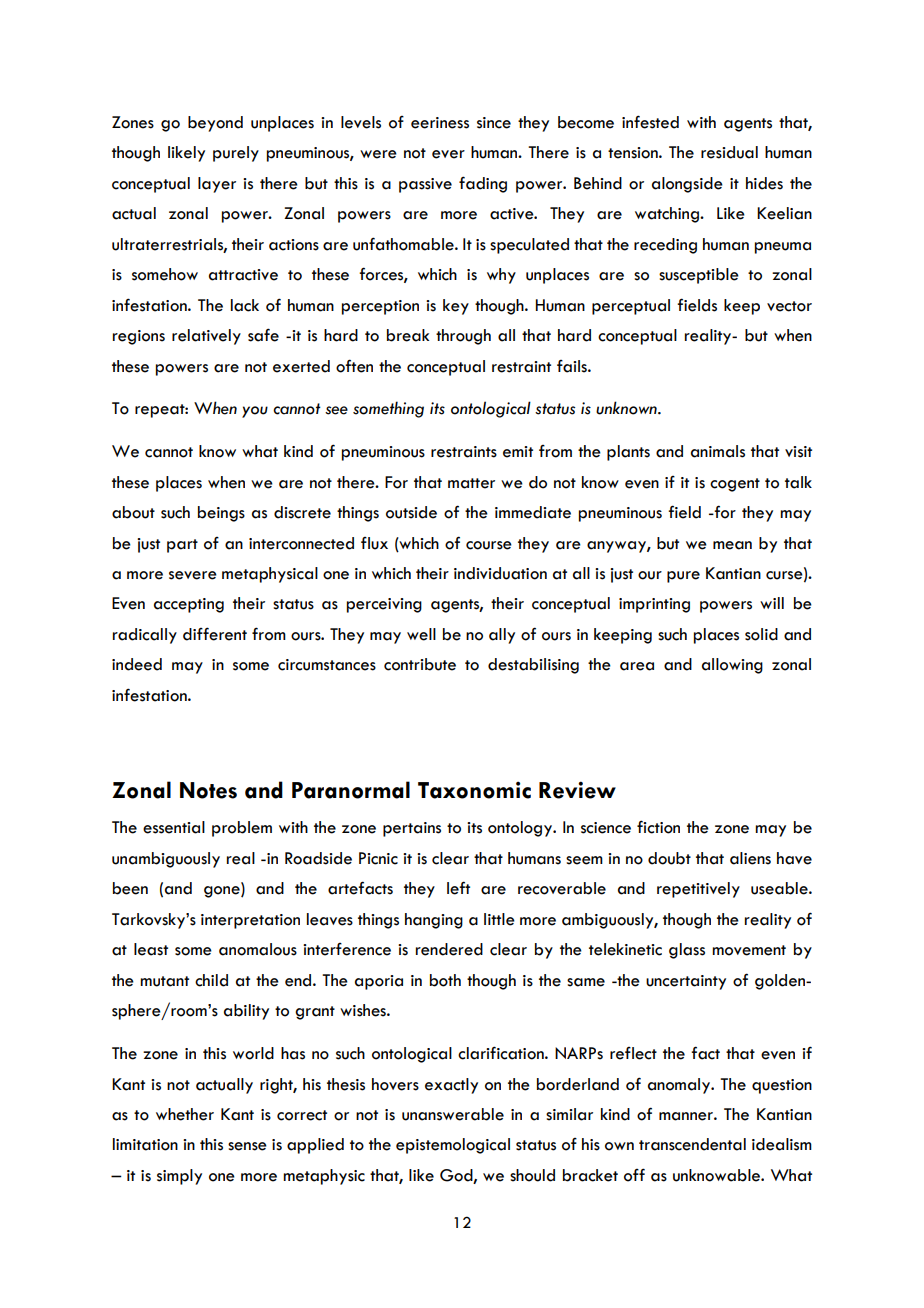  I want to click on epistemological, so click(453, 1146).
